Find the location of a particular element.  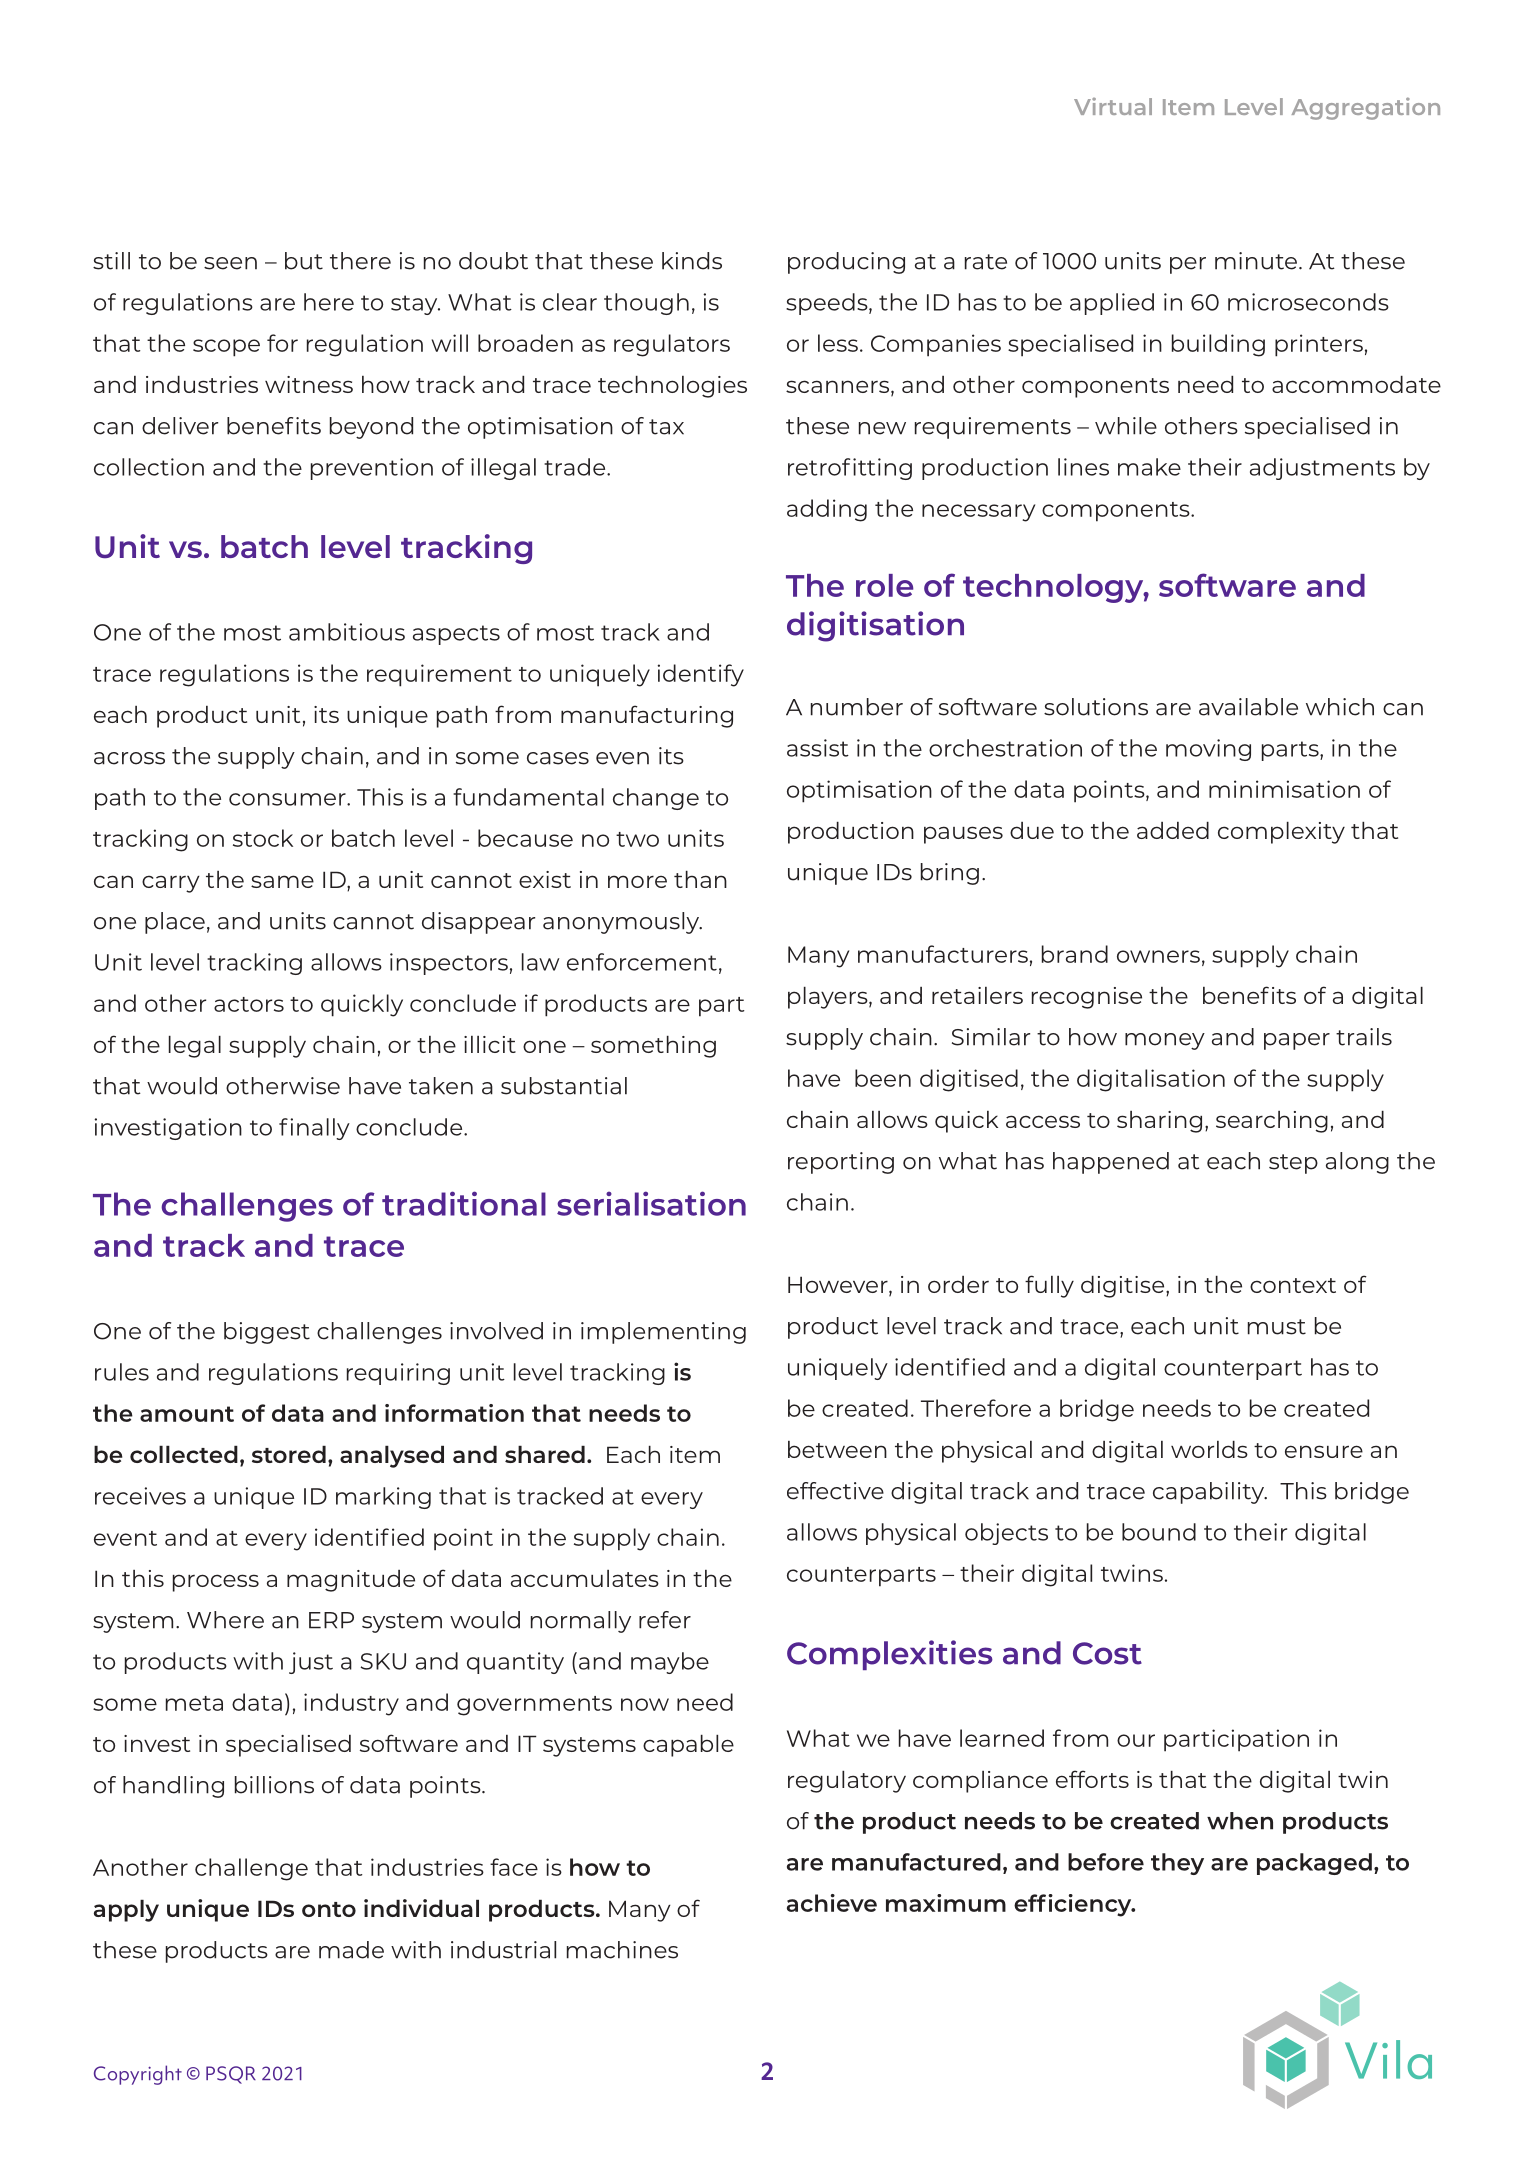

finally is located at coordinates (314, 1129).
